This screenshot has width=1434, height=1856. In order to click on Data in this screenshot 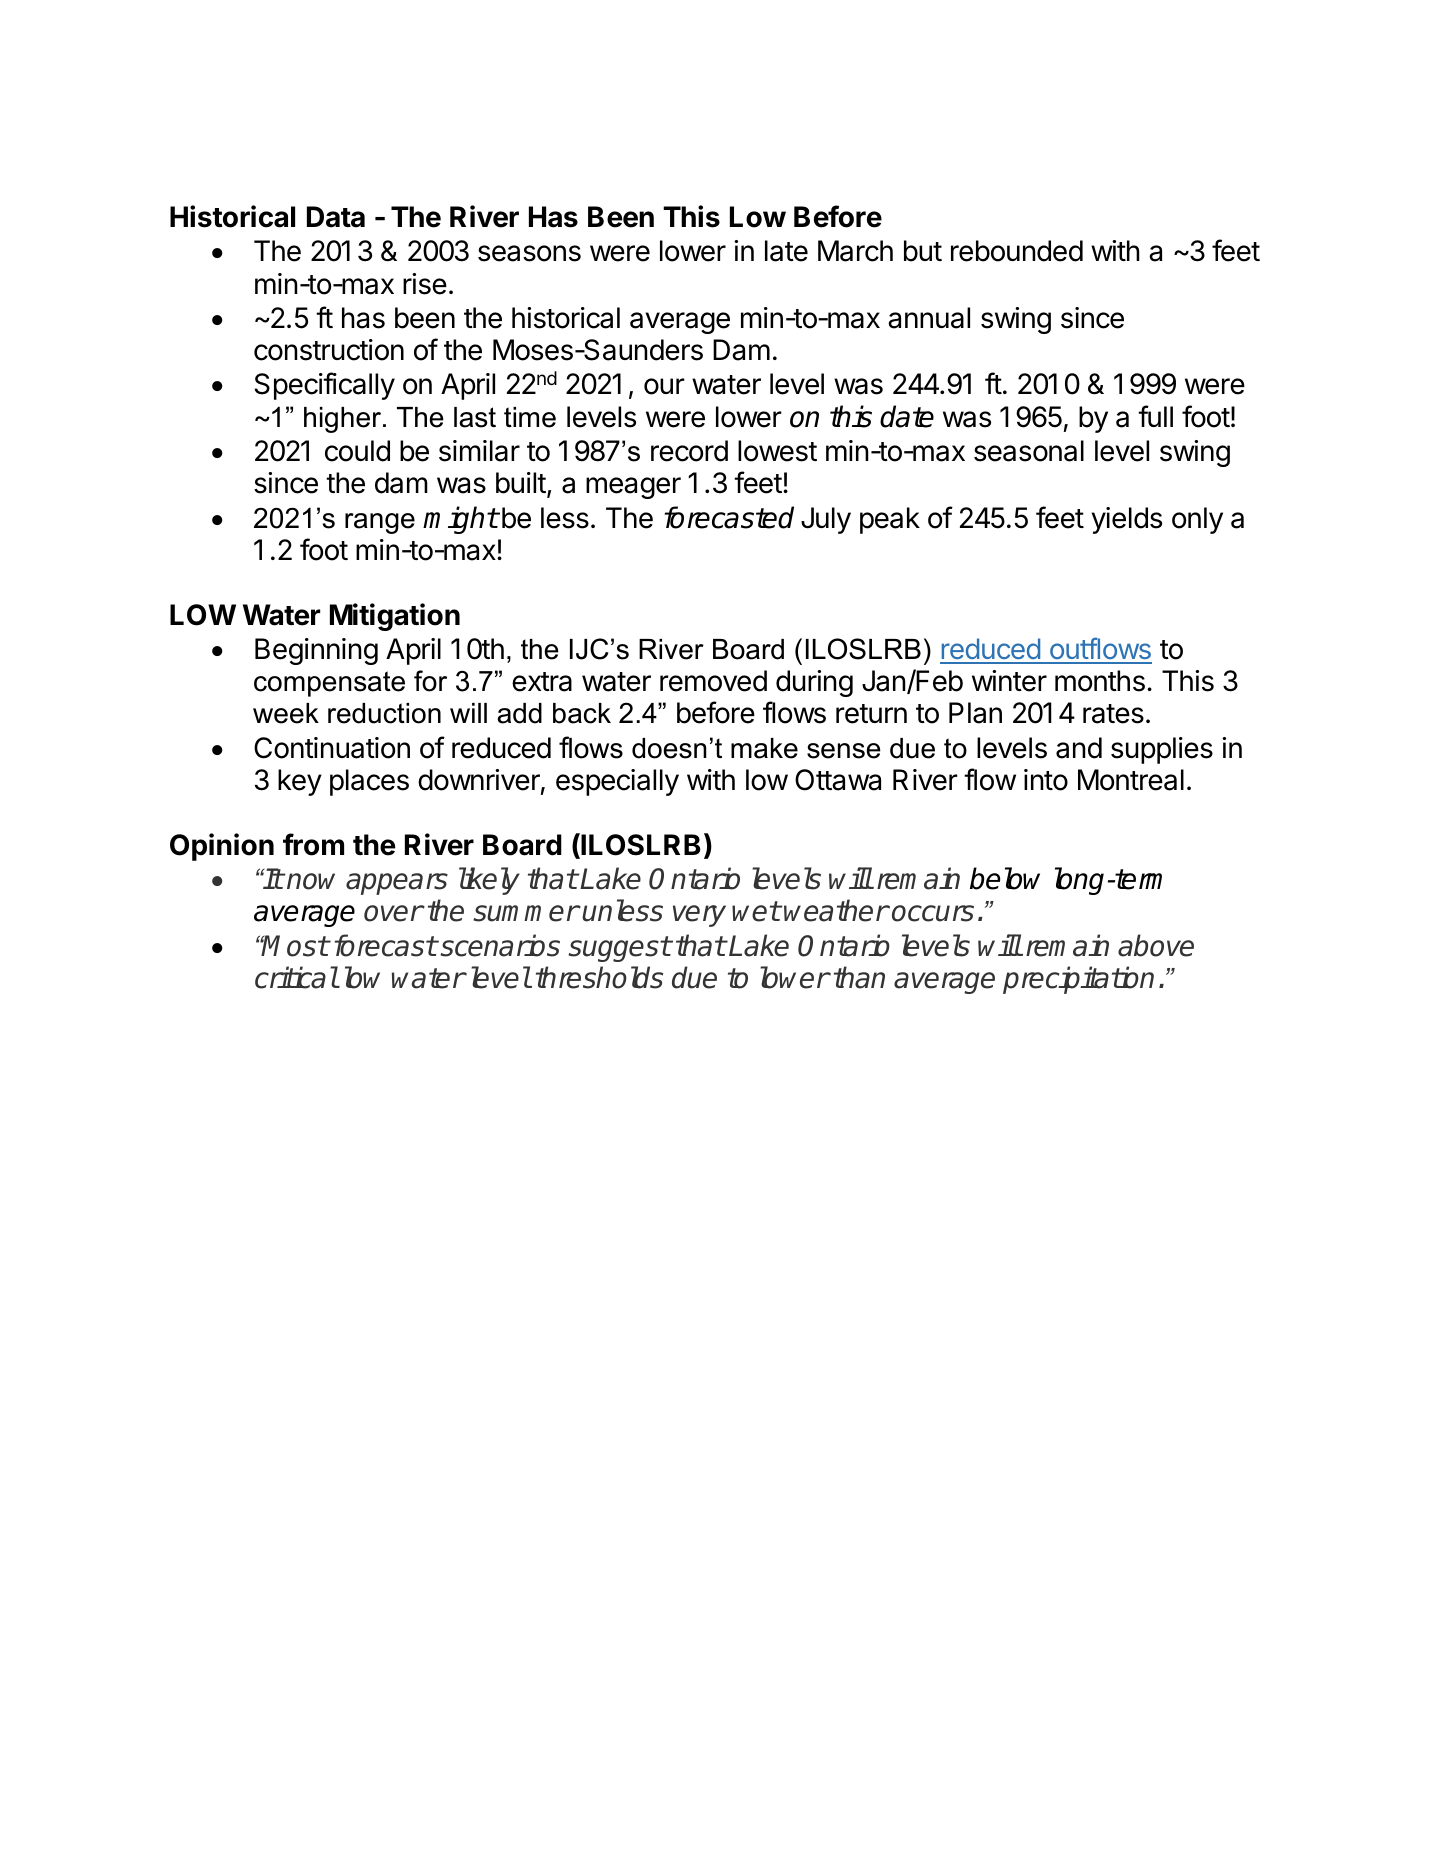, I will do `click(336, 217)`.
